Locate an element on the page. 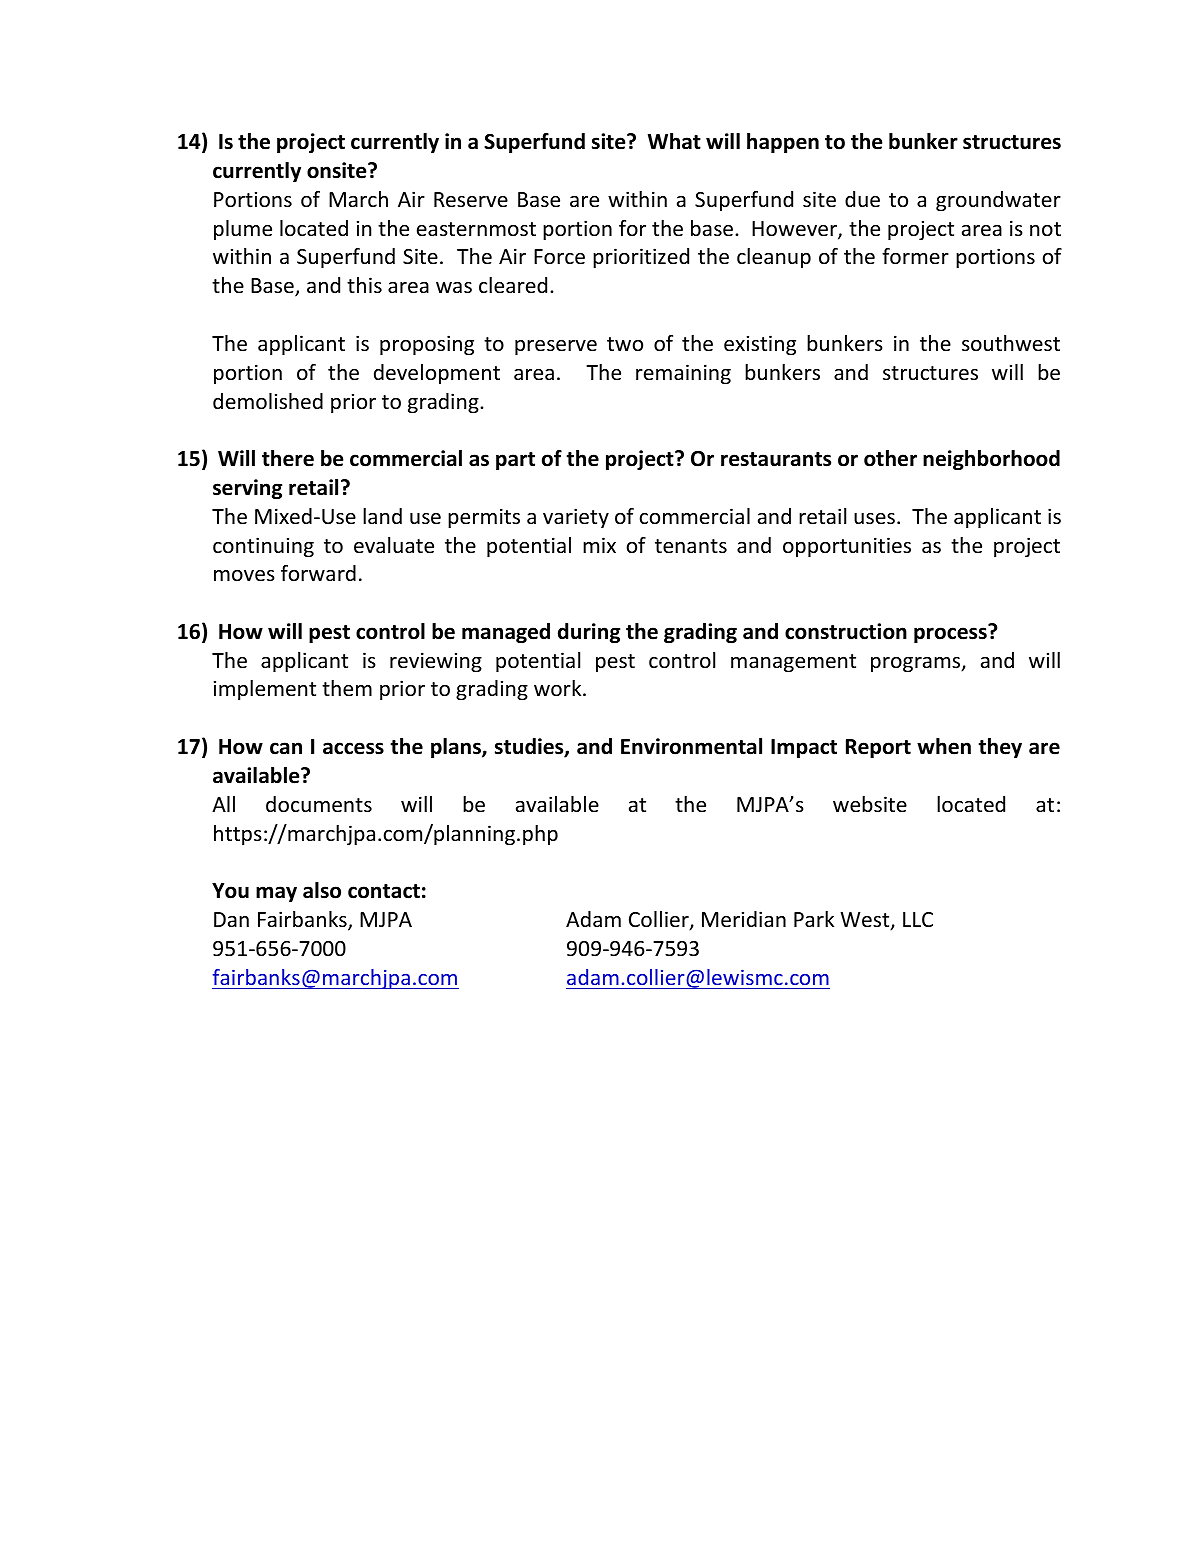 The height and width of the image is (1557, 1203). land is located at coordinates (382, 516).
